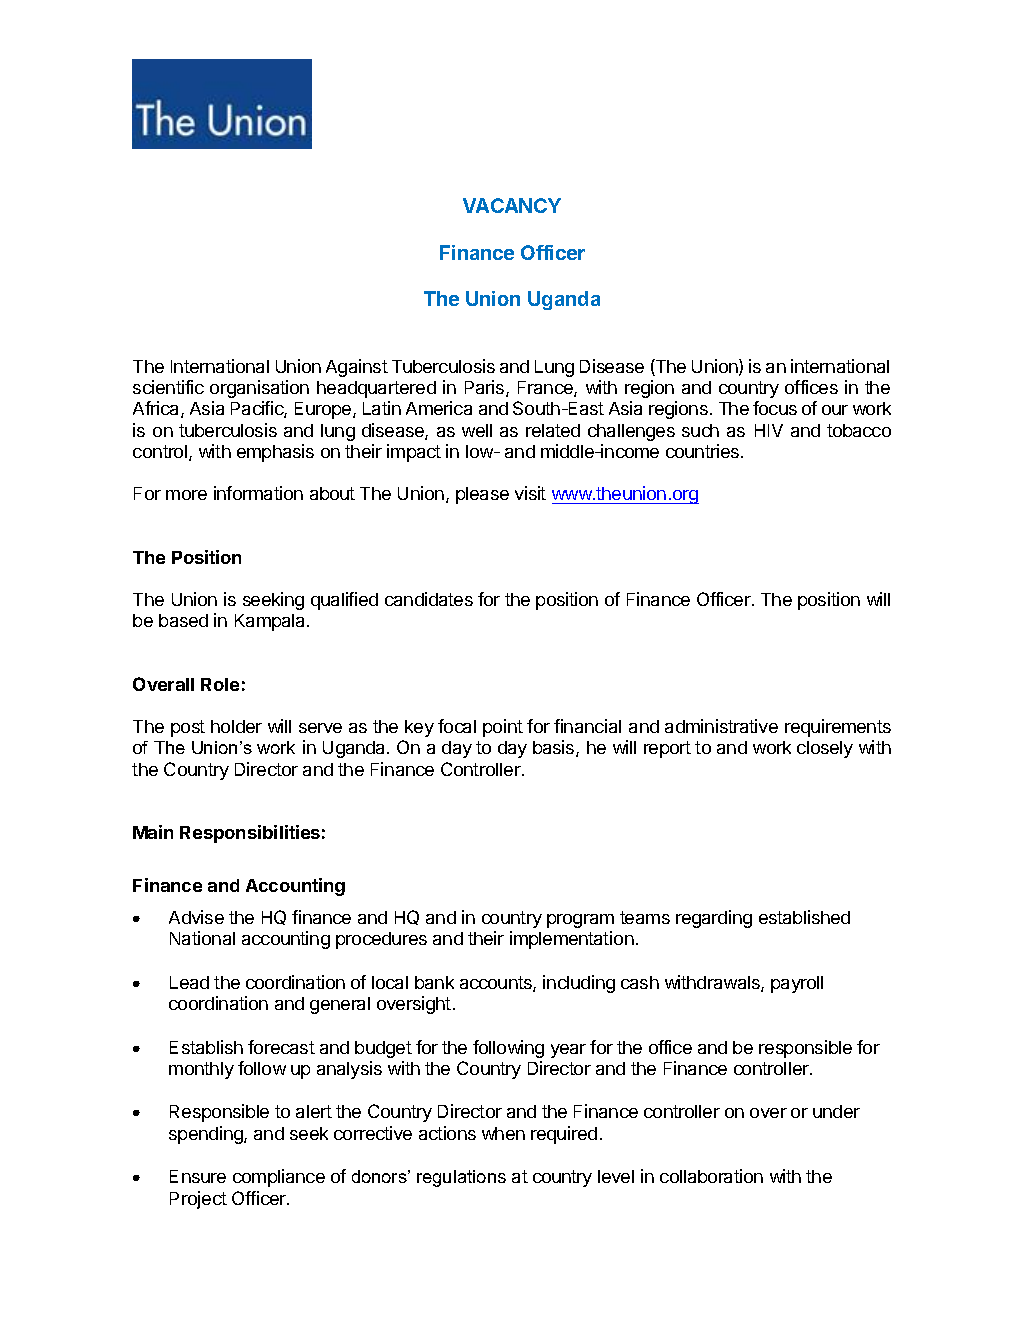 This screenshot has width=1024, height=1326. What do you see at coordinates (198, 1176) in the screenshot?
I see `Ensure` at bounding box center [198, 1176].
